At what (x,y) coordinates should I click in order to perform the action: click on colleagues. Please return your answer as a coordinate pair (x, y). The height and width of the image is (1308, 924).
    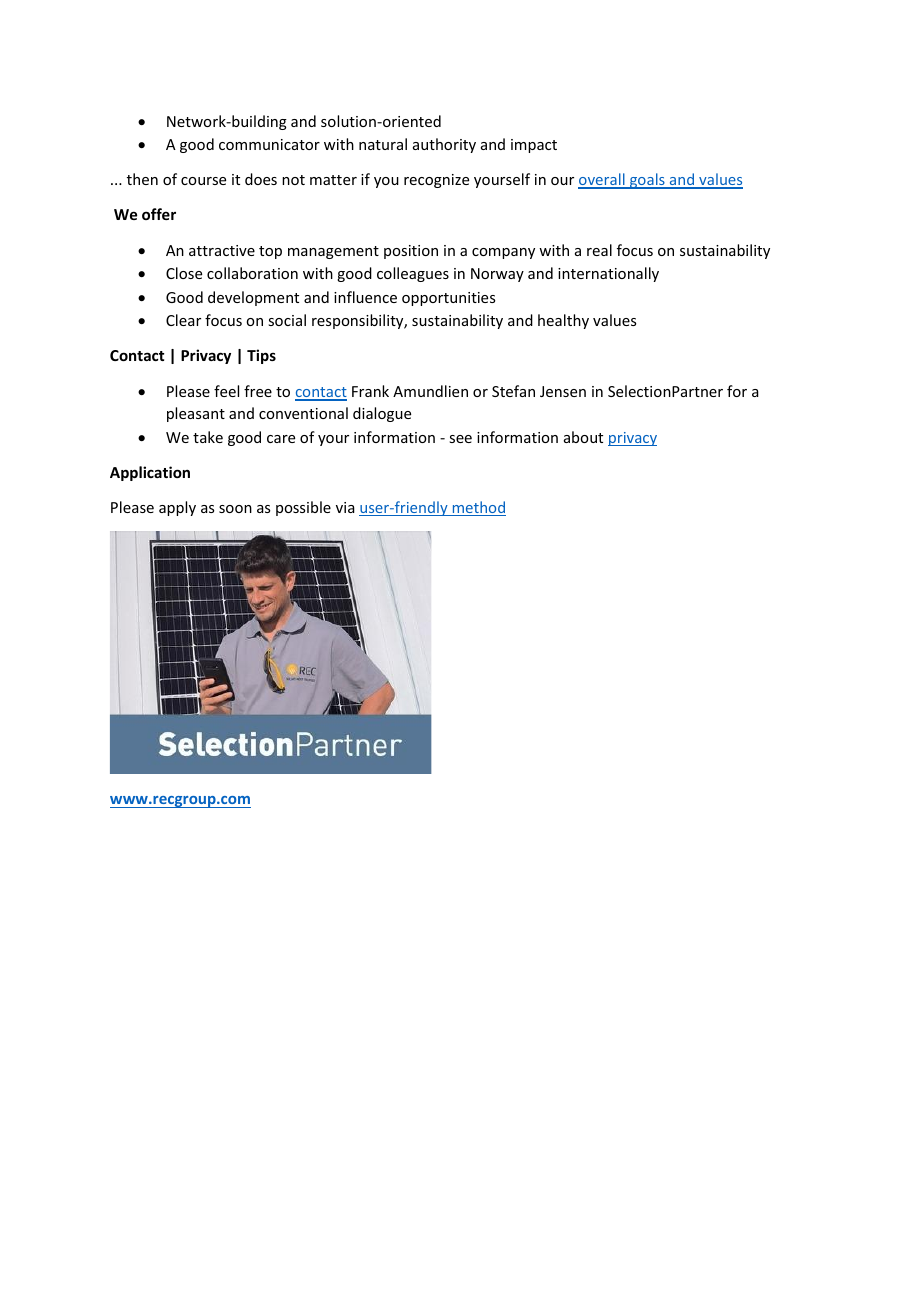
    Looking at the image, I should click on (413, 274).
